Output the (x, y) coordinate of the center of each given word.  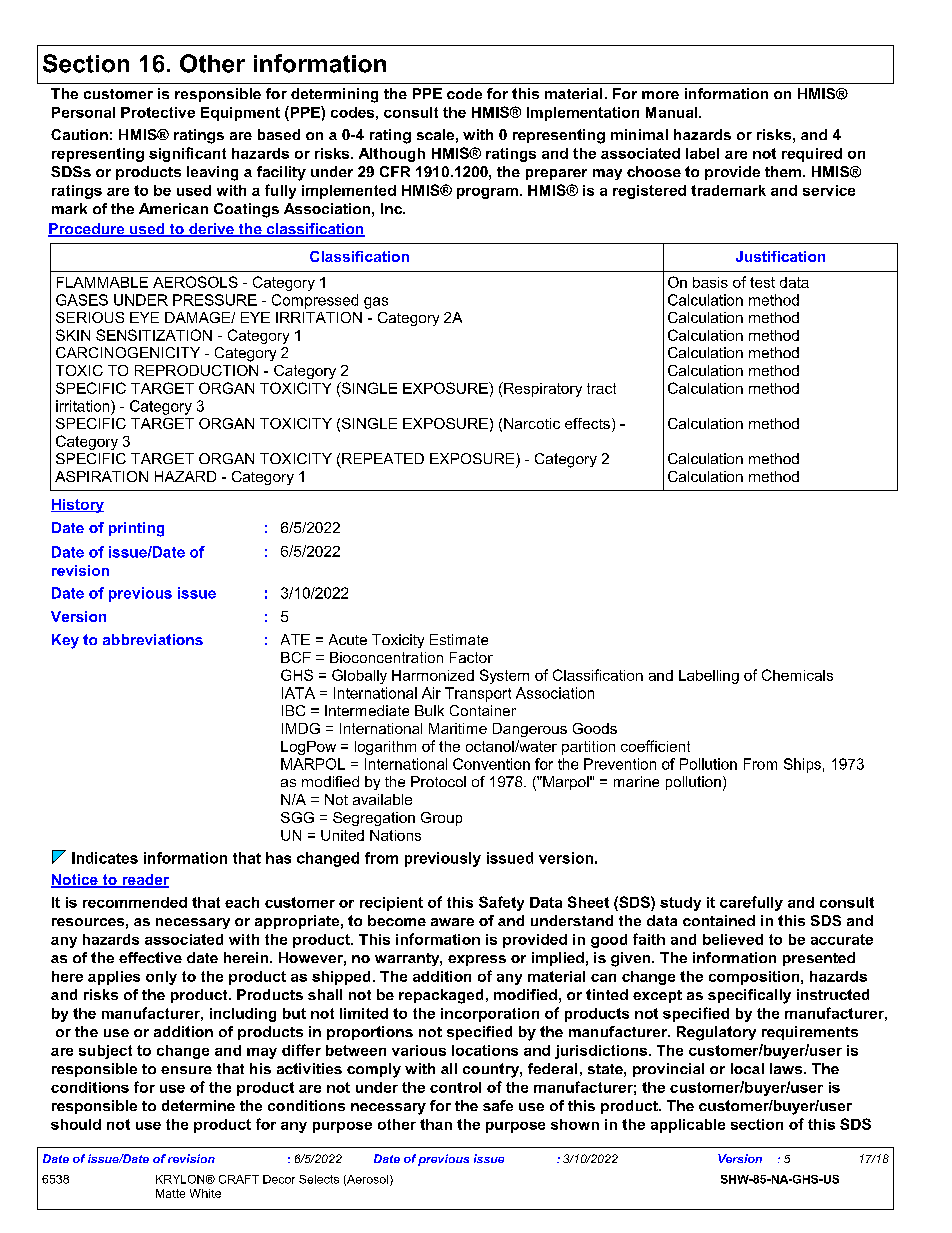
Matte (170, 1193)
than (436, 1124)
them (783, 171)
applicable (688, 1126)
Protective (158, 112)
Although (392, 155)
